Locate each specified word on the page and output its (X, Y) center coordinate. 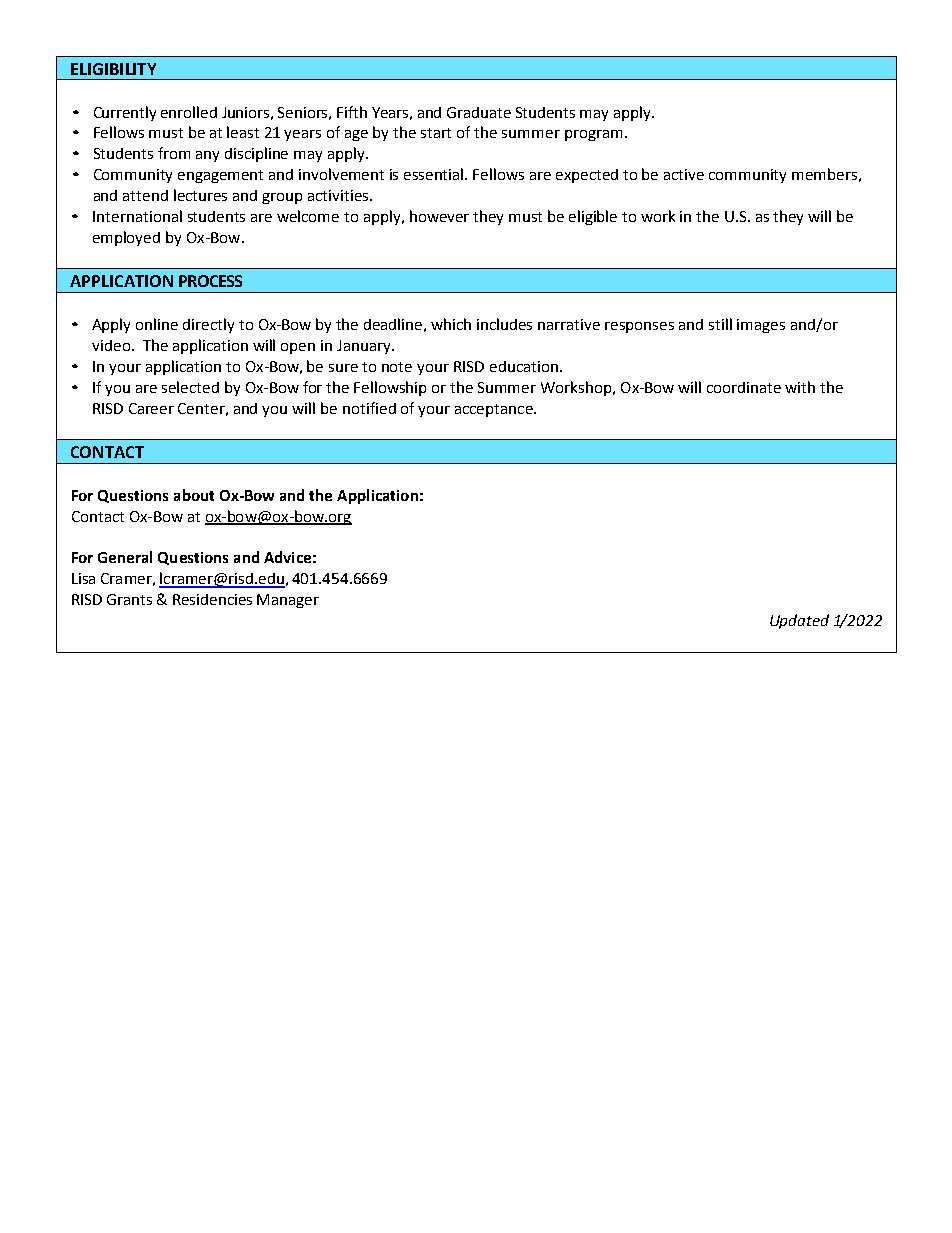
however (439, 216)
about (194, 495)
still (720, 324)
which (451, 324)
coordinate (744, 387)
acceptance (495, 410)
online (157, 324)
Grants (129, 599)
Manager (288, 601)
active (684, 174)
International (137, 216)
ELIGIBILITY (113, 69)
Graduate (479, 112)
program (593, 135)
